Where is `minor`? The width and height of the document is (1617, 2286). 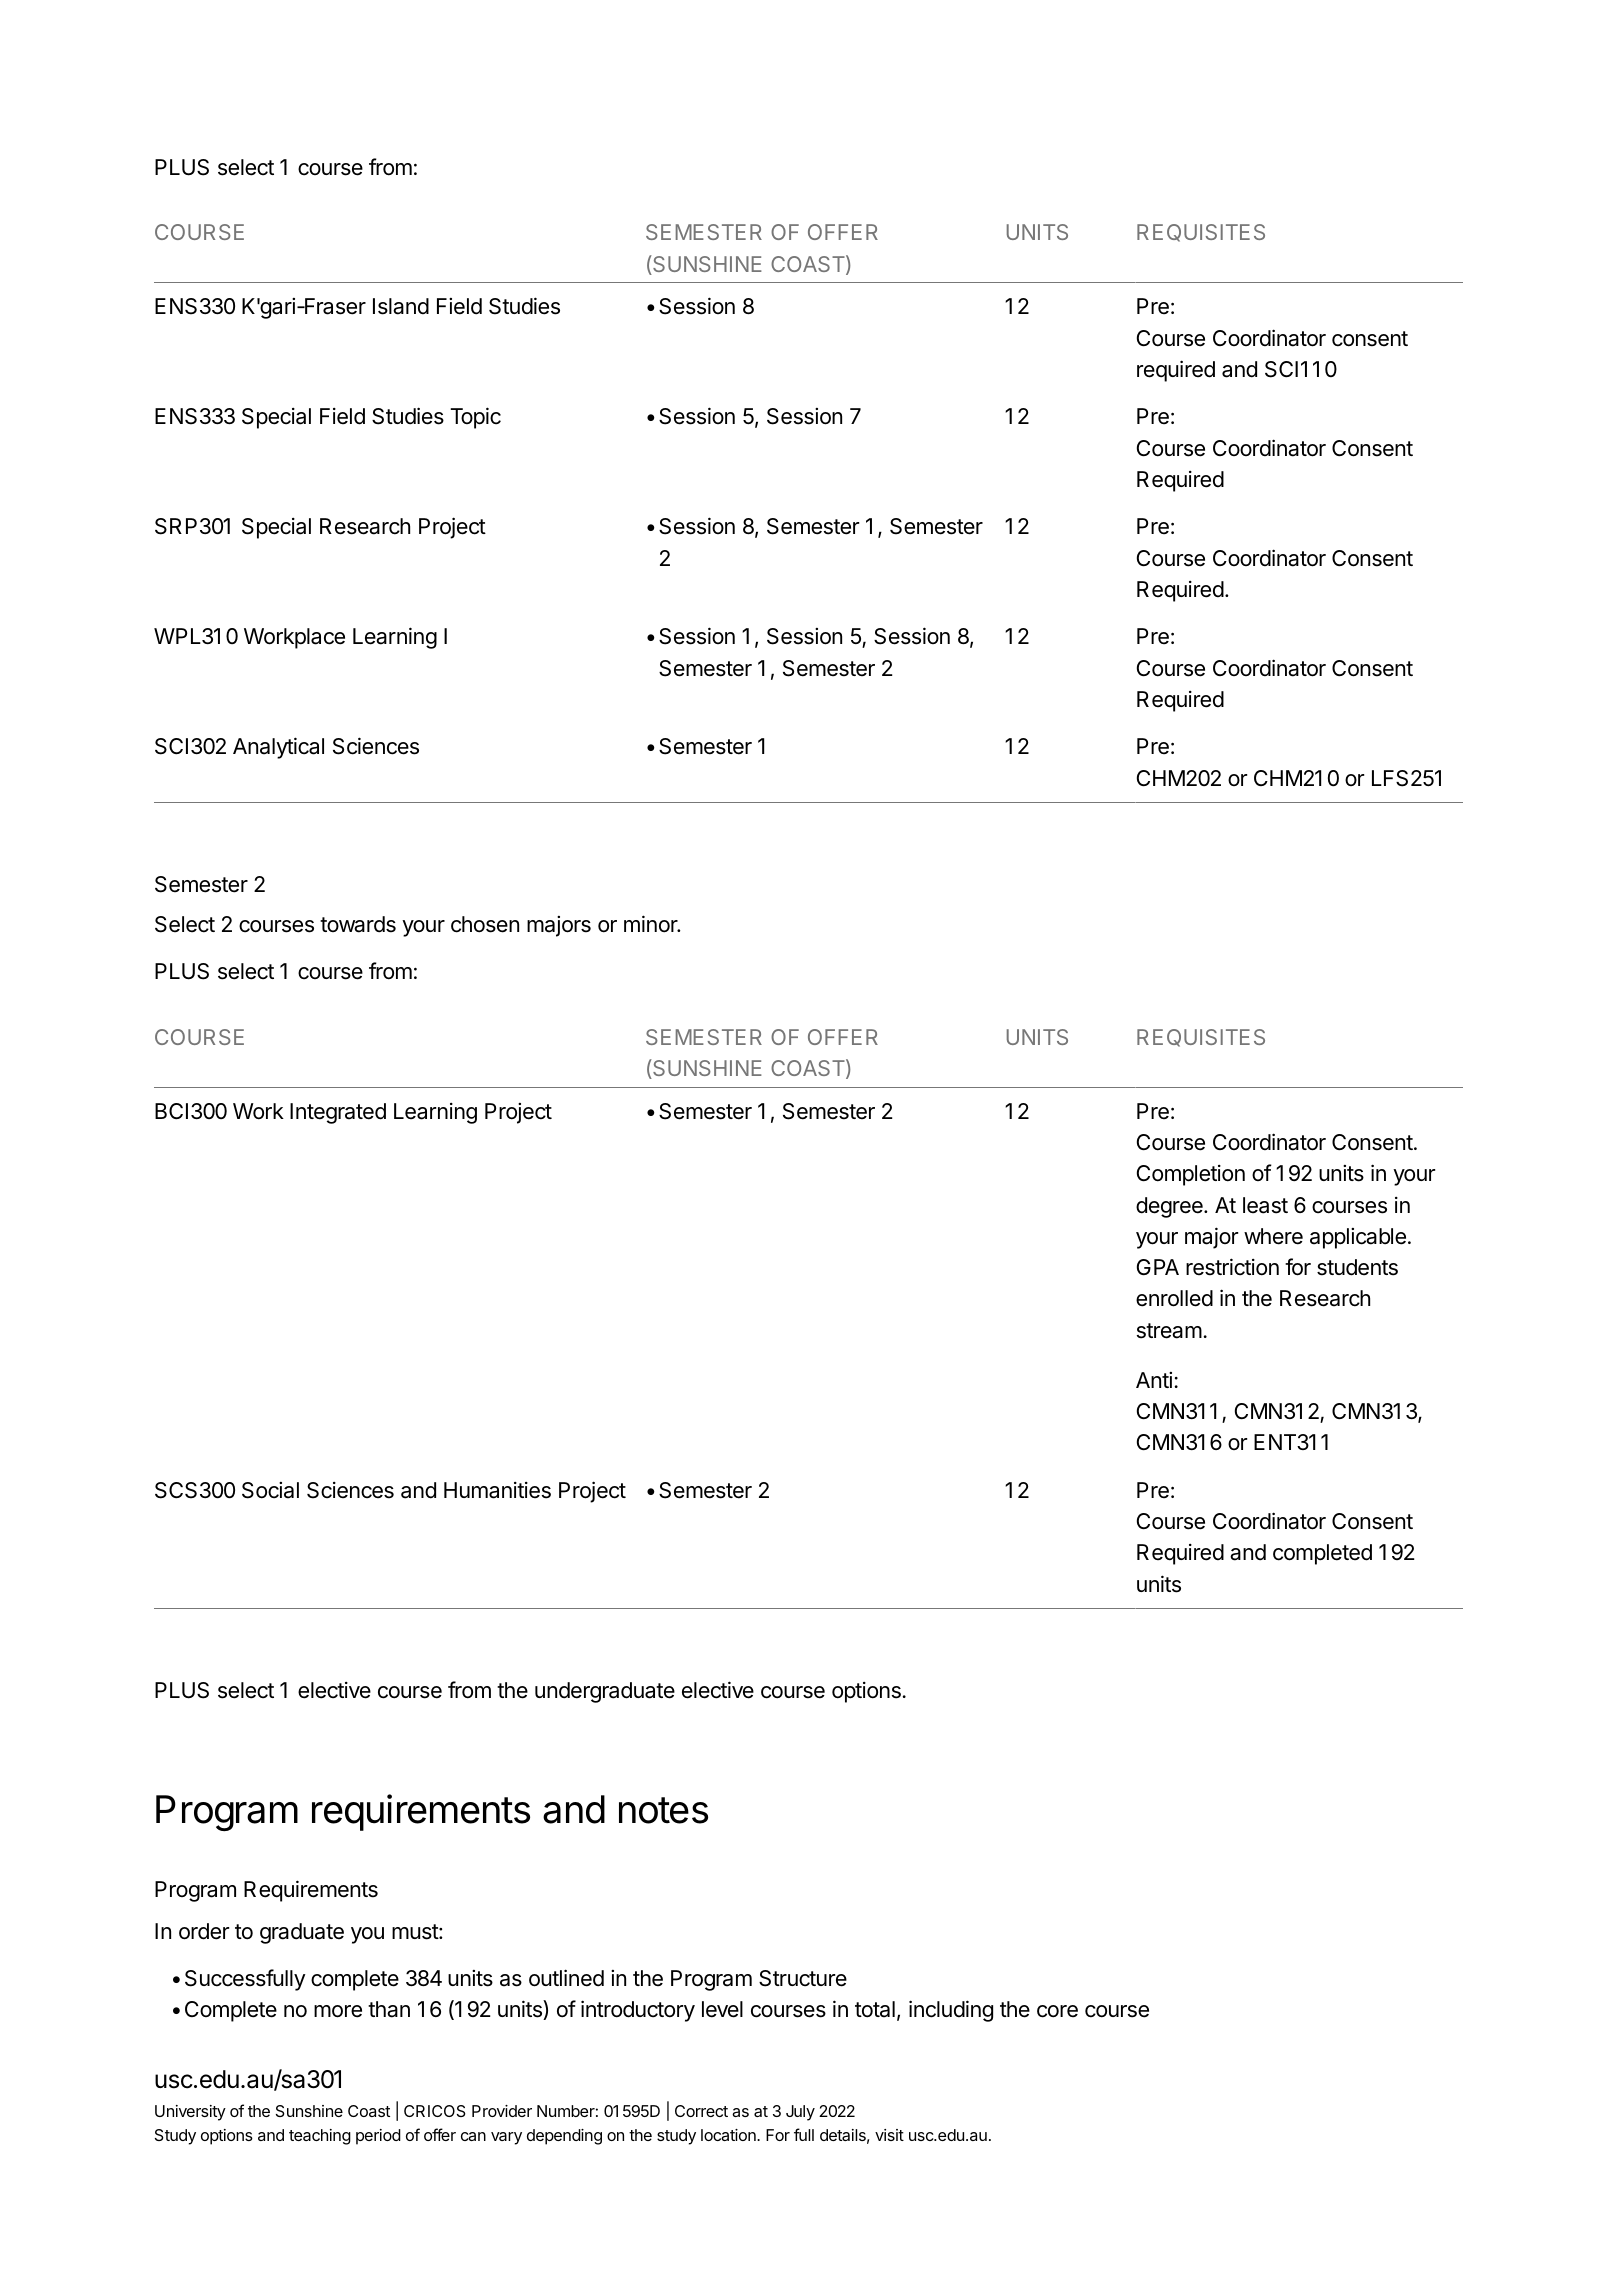 minor is located at coordinates (652, 924).
